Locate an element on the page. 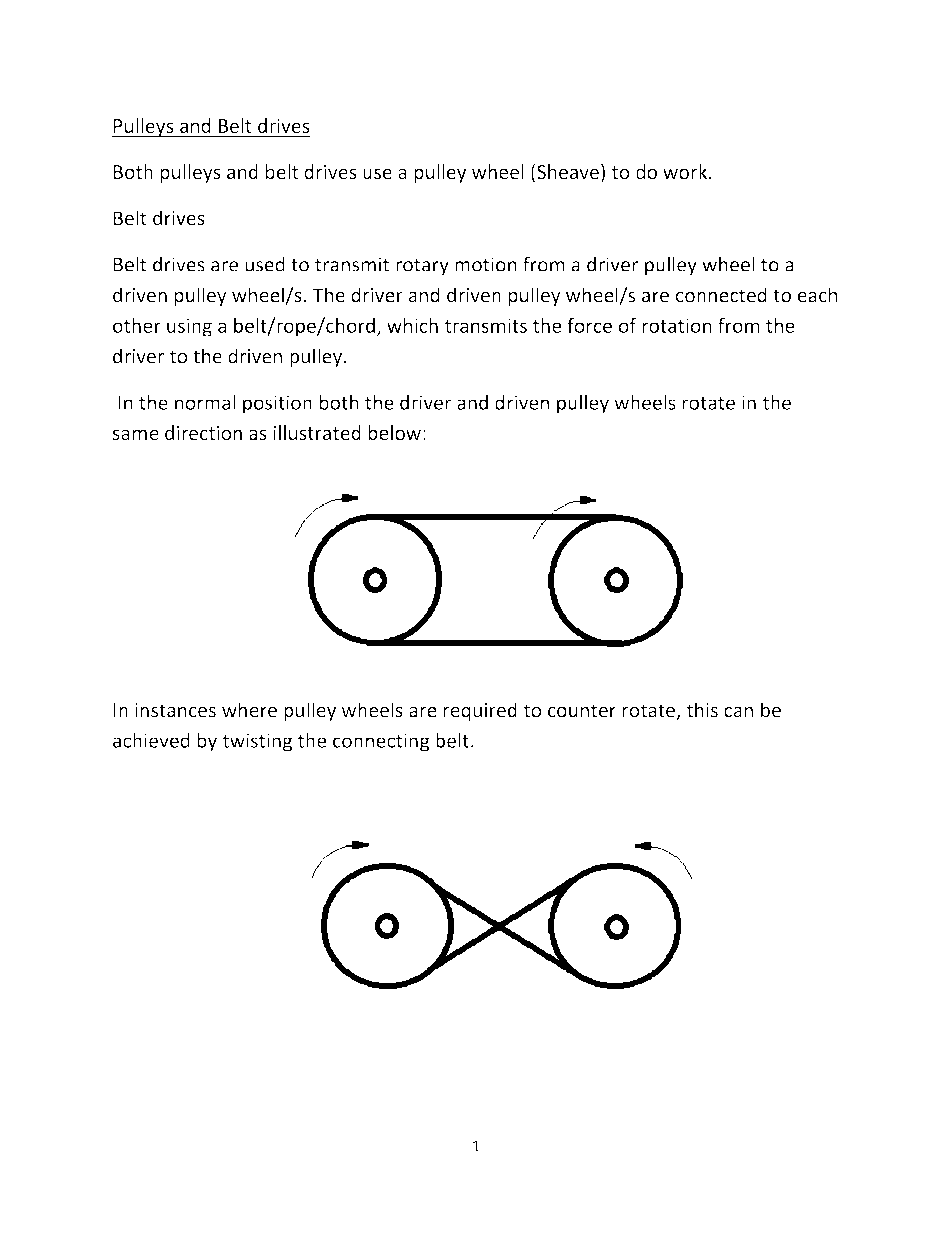 This page has height=1233, width=952. direction is located at coordinates (203, 432).
